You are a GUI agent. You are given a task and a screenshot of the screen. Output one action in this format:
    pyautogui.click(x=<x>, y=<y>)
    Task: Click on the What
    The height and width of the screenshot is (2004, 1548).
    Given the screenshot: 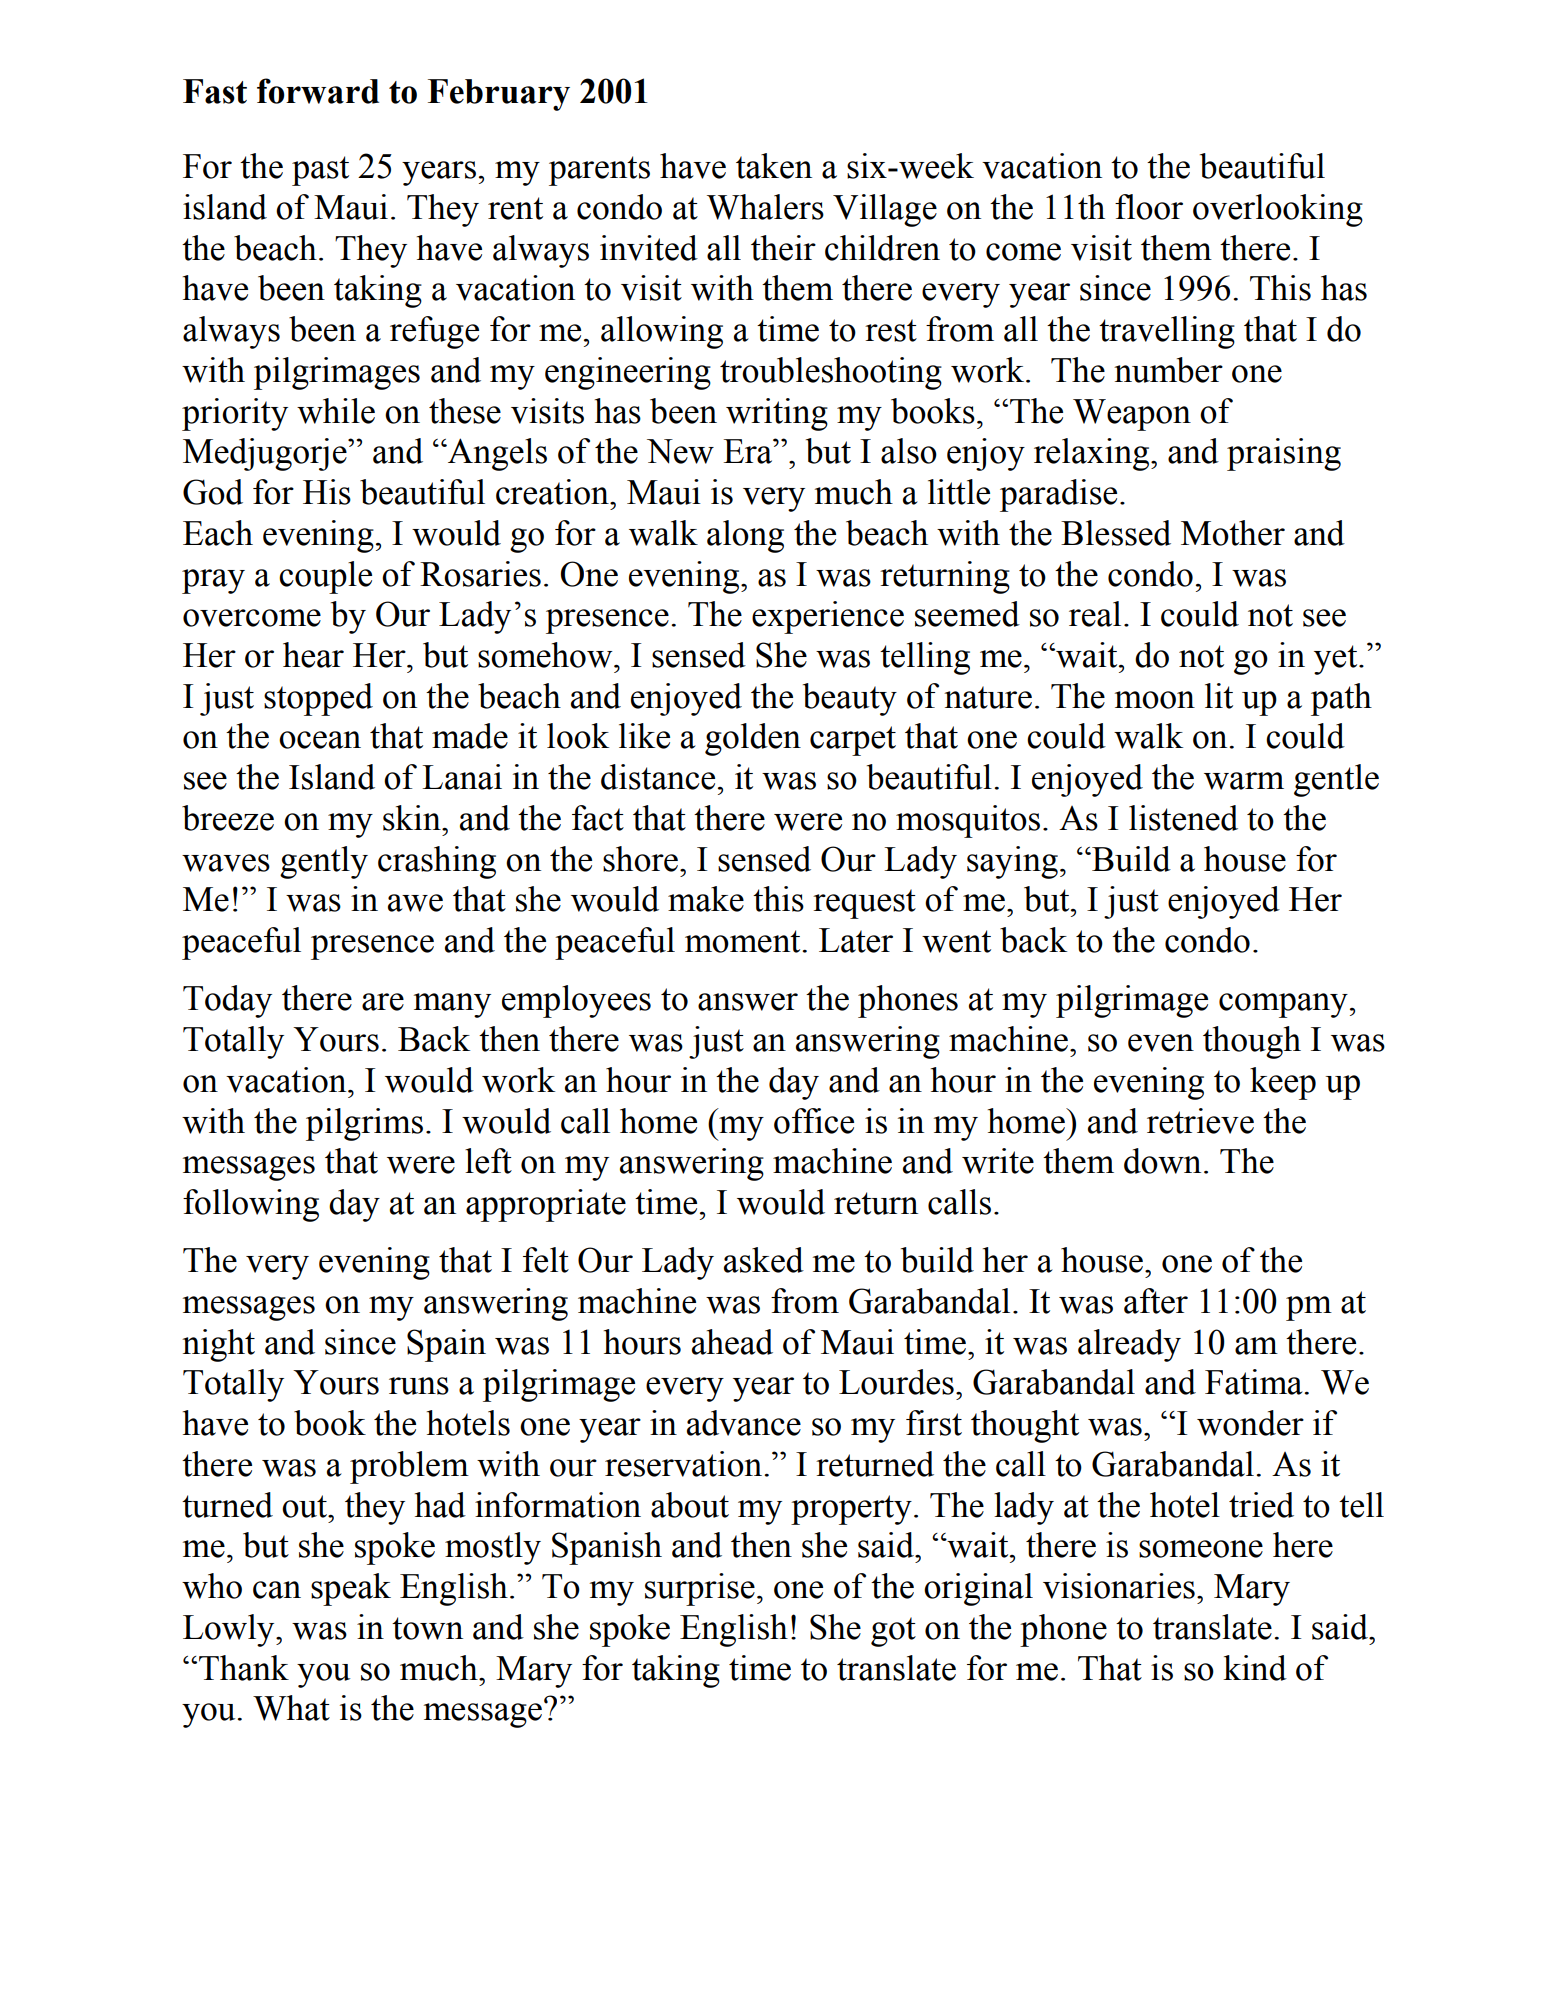 What is the action you would take?
    pyautogui.click(x=291, y=1708)
